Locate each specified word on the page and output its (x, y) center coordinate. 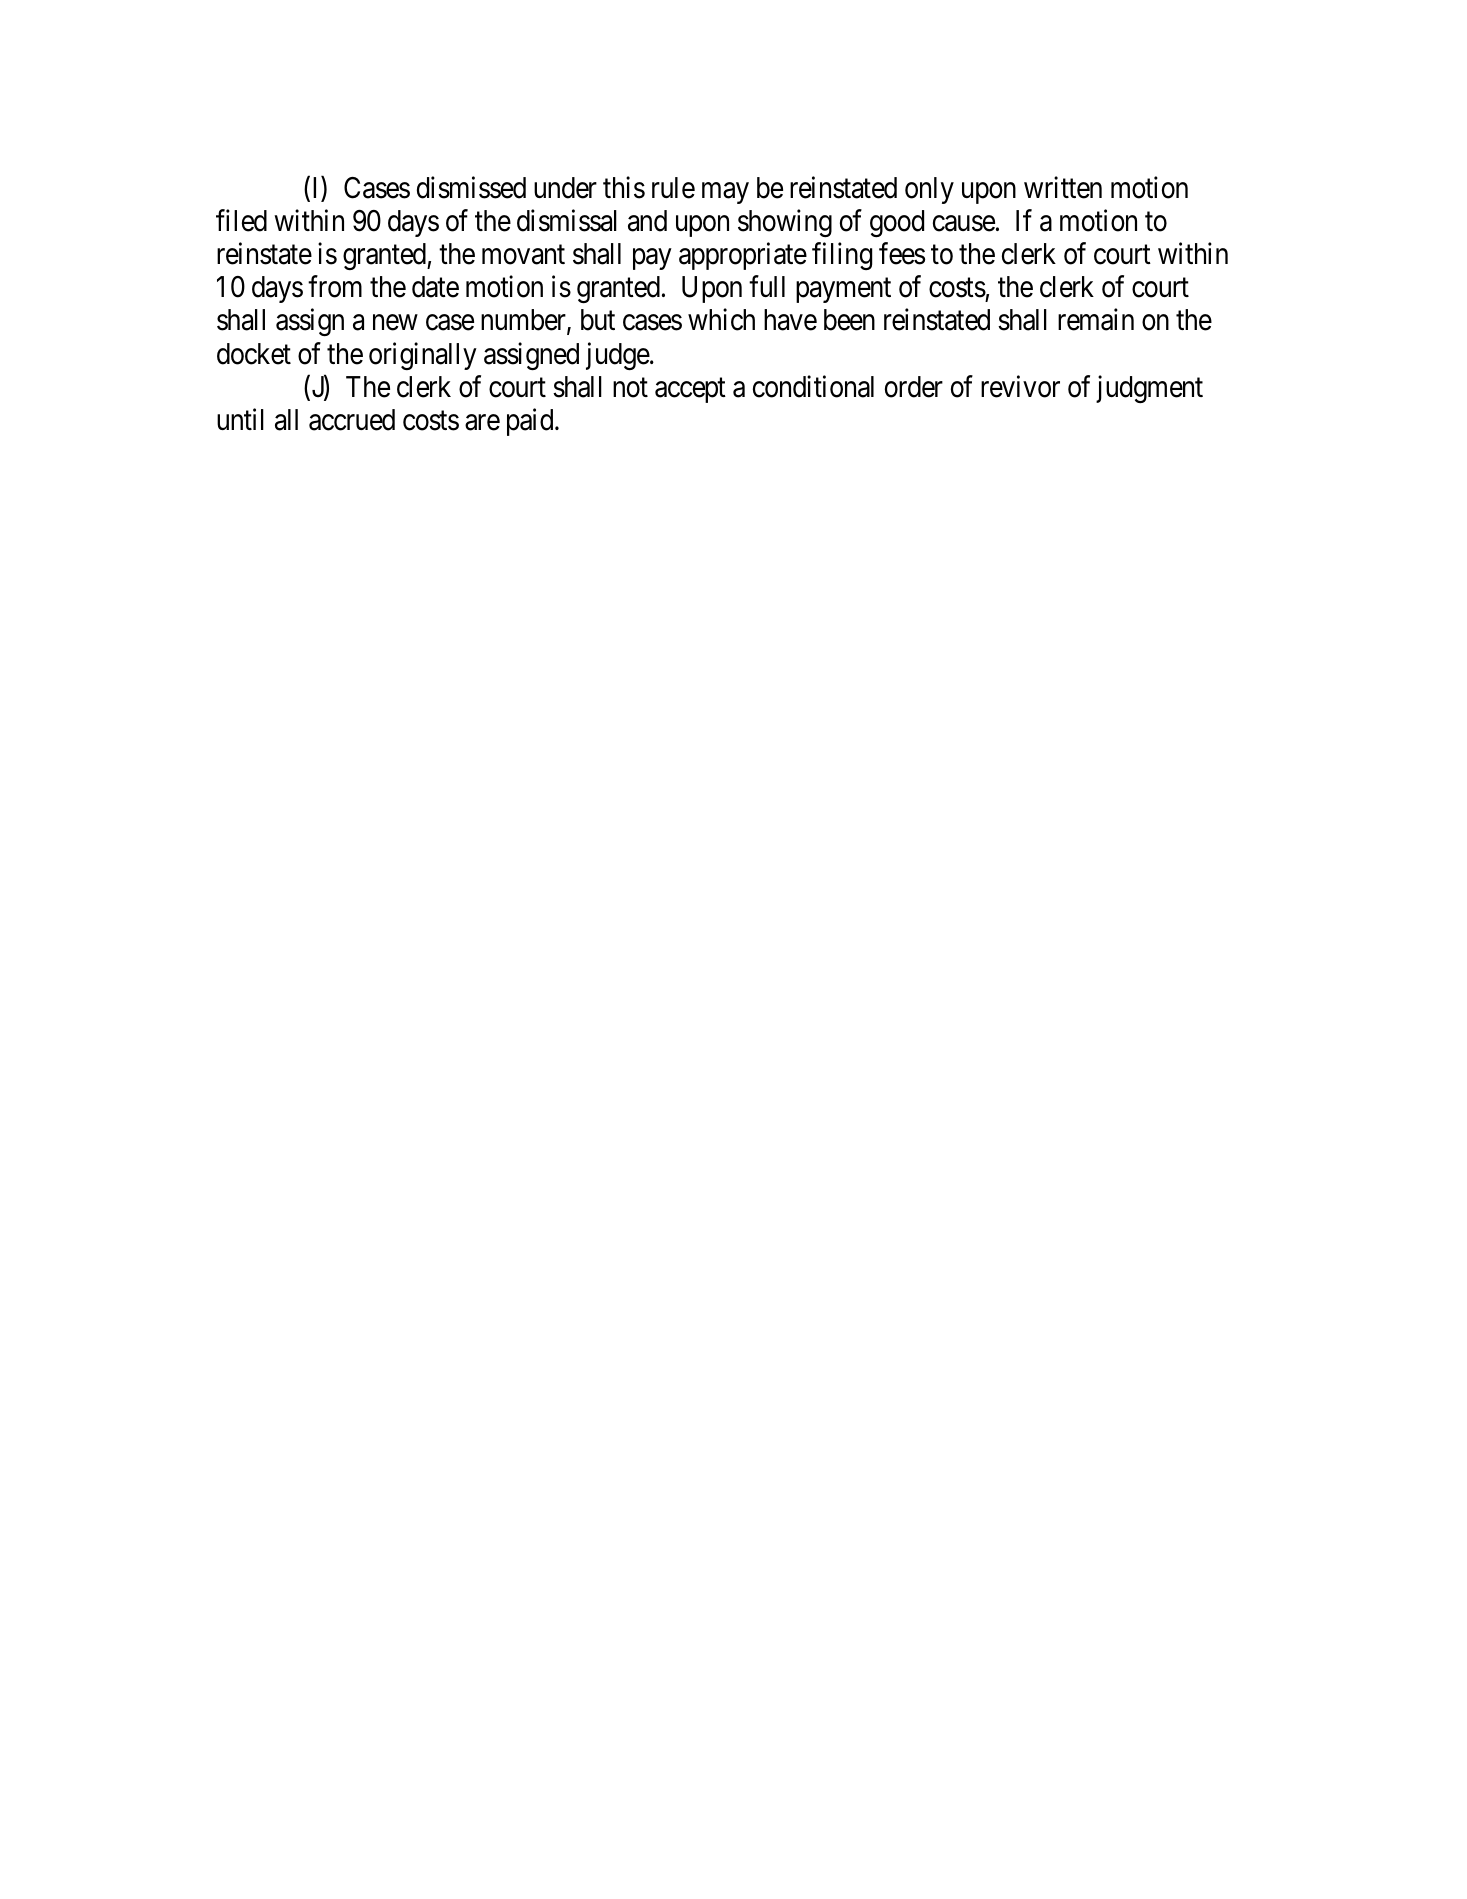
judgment (1149, 389)
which (721, 320)
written (1063, 187)
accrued (352, 420)
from (335, 287)
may (725, 193)
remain (1096, 320)
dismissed (471, 187)
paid (531, 422)
